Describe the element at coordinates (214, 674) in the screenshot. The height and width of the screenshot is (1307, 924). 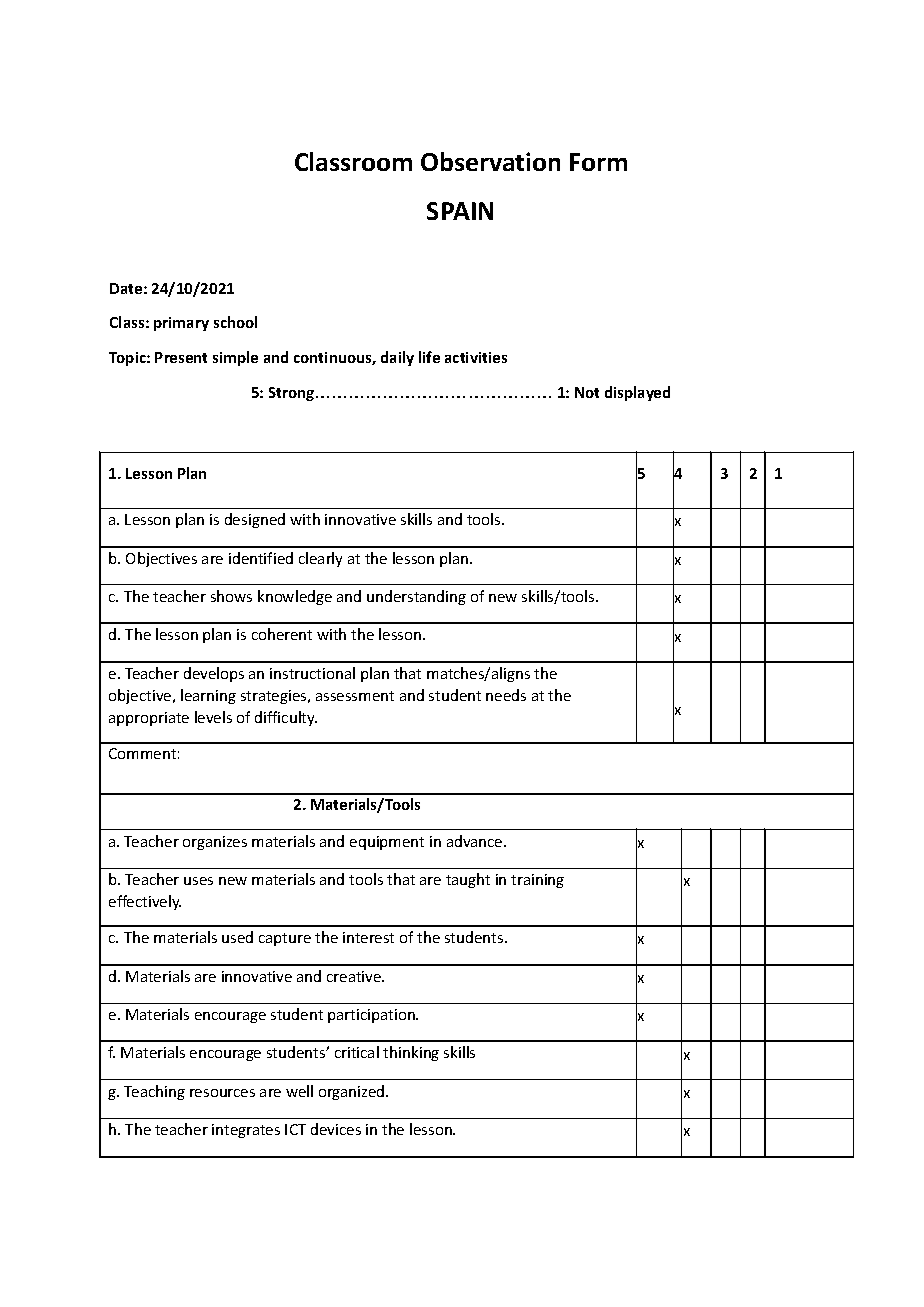
I see `develops` at that location.
